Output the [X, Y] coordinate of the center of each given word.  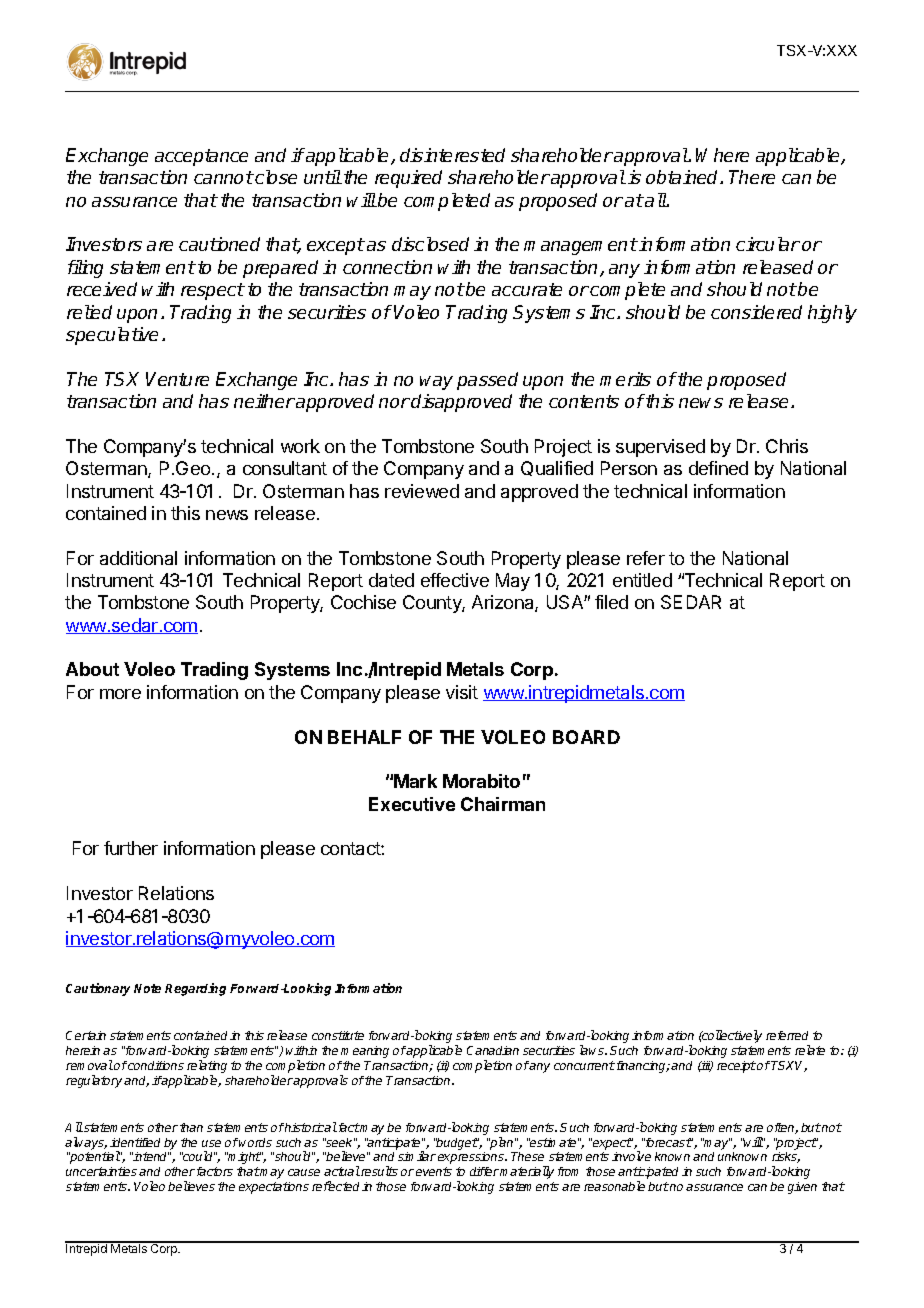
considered [756, 312]
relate [810, 1050]
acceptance [201, 157]
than [191, 1127]
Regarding [195, 989]
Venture [177, 379]
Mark [415, 781]
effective [455, 580]
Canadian [493, 1050]
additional [138, 558]
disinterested [452, 155]
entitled [642, 580]
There [752, 177]
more [120, 694]
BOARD [586, 737]
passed [487, 381]
